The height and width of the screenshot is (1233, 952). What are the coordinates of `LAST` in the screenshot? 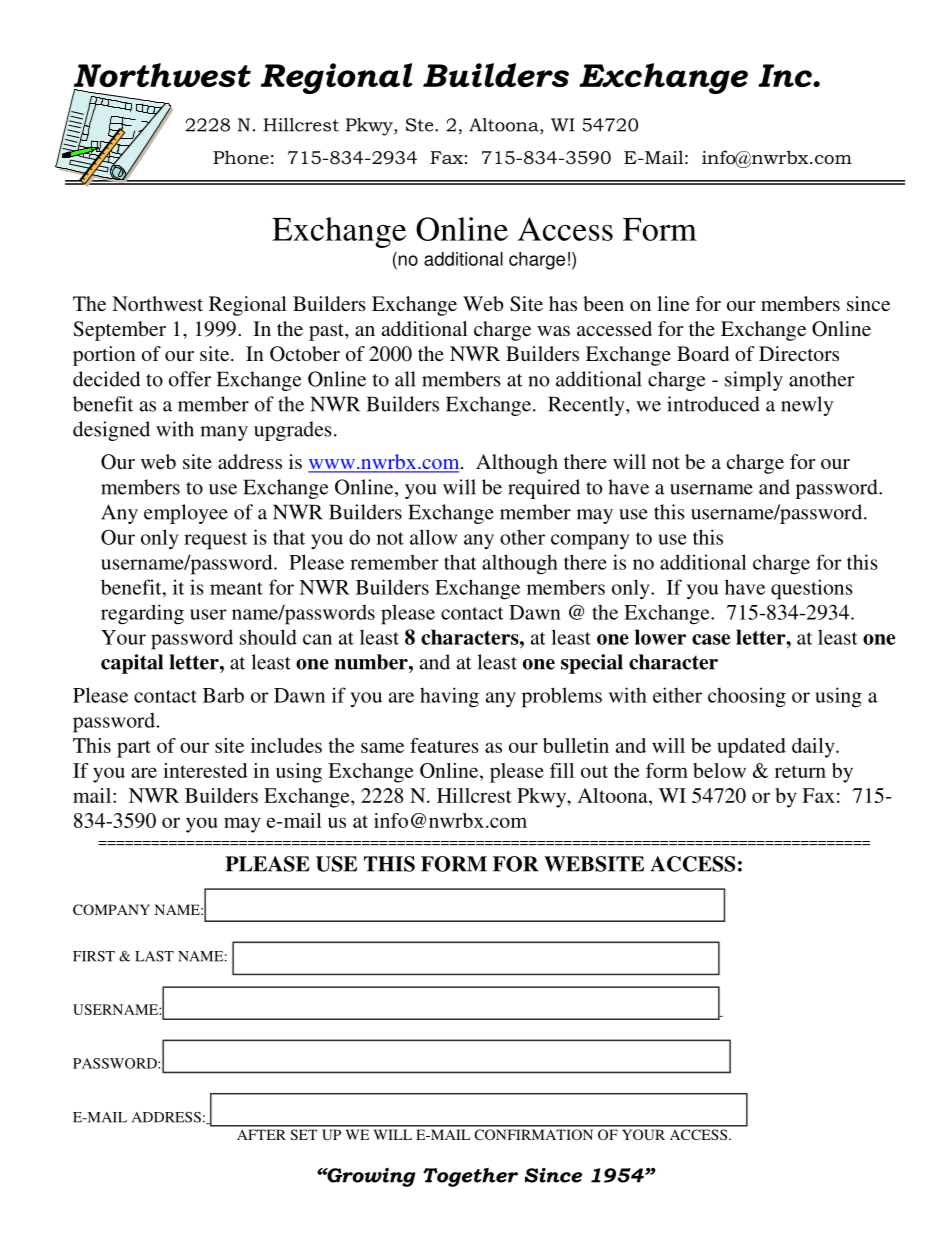 It's located at (154, 956).
